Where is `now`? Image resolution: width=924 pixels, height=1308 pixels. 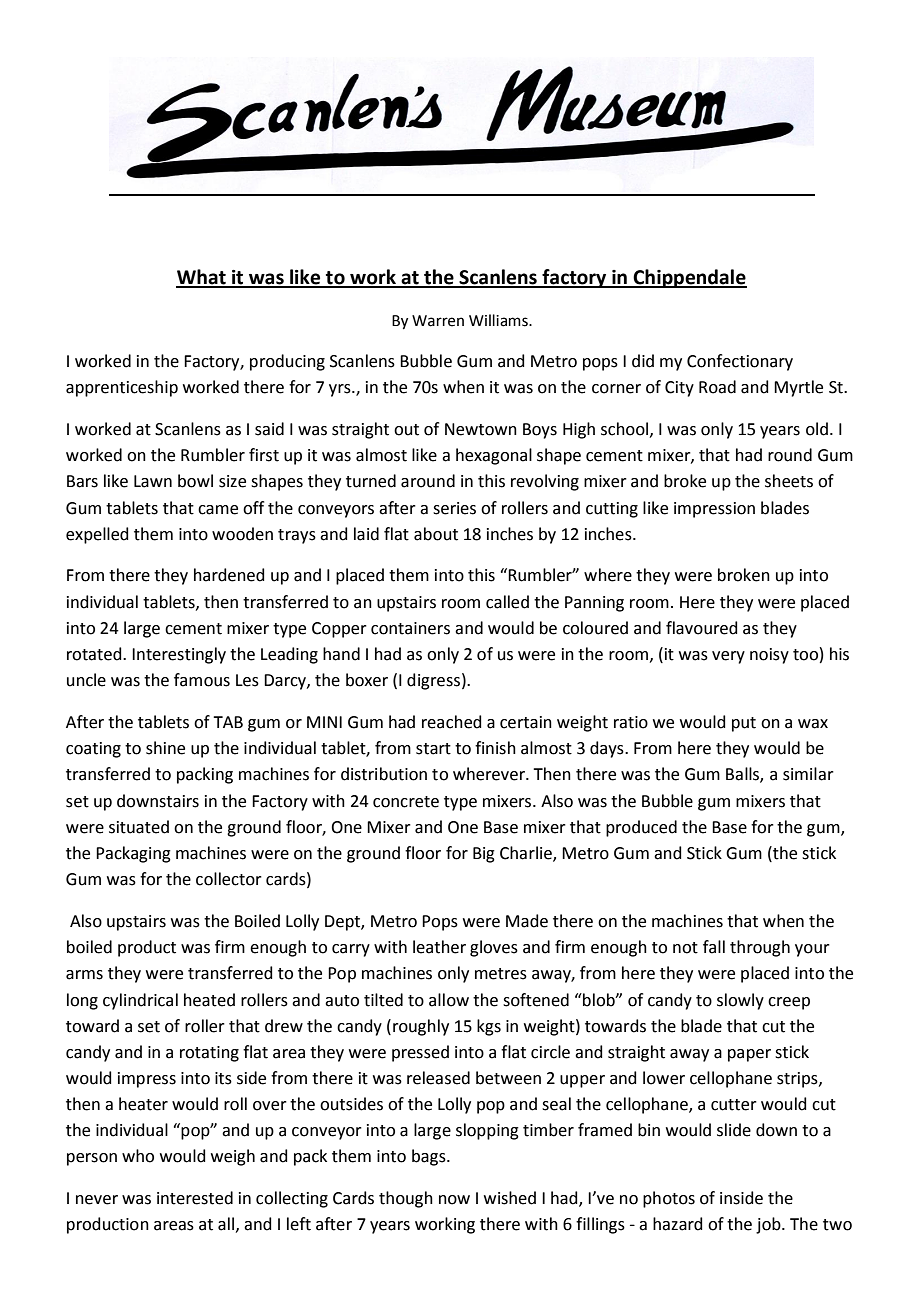 now is located at coordinates (454, 1200).
